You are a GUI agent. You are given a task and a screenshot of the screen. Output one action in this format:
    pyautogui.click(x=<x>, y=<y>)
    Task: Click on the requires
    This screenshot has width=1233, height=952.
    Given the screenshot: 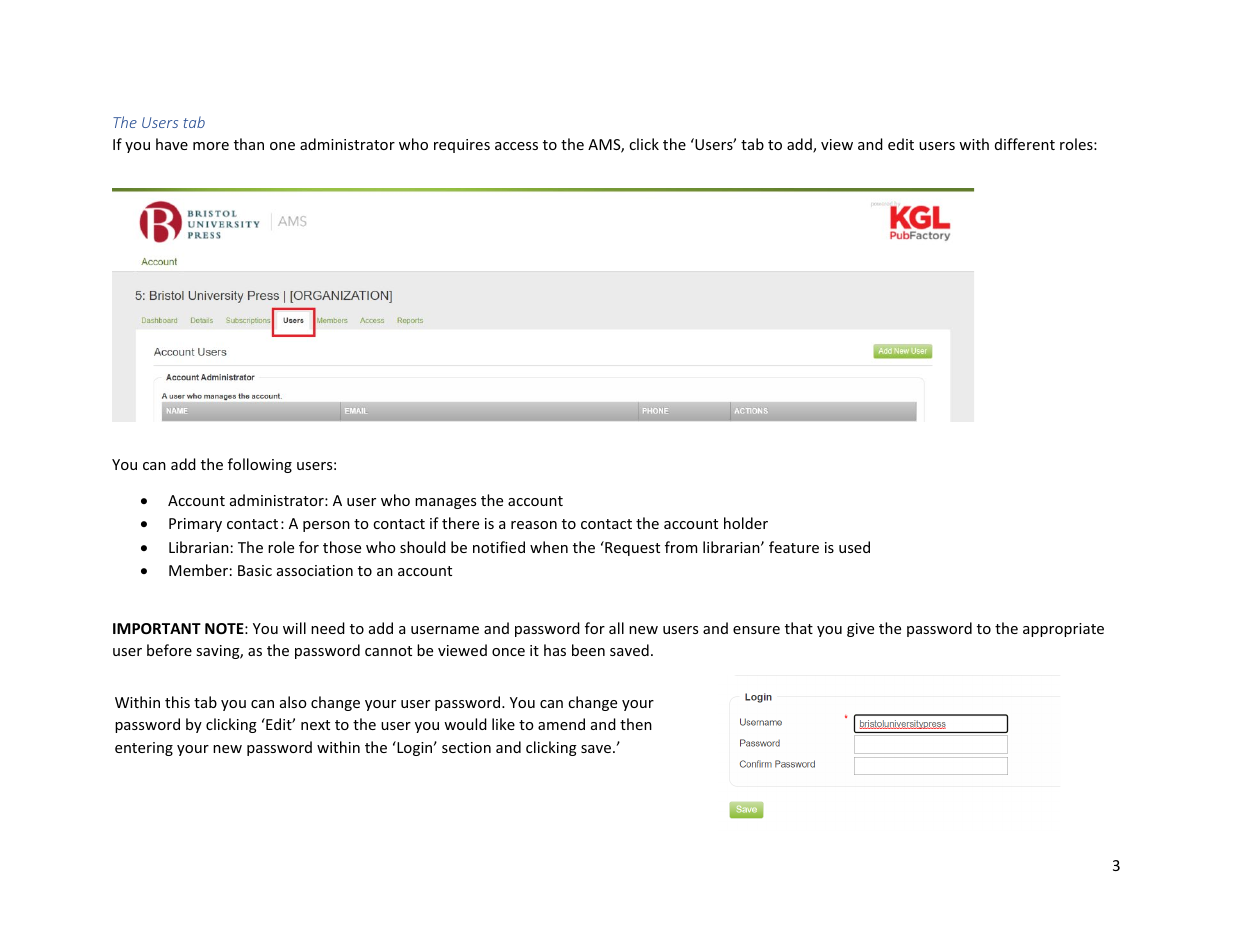 What is the action you would take?
    pyautogui.click(x=462, y=146)
